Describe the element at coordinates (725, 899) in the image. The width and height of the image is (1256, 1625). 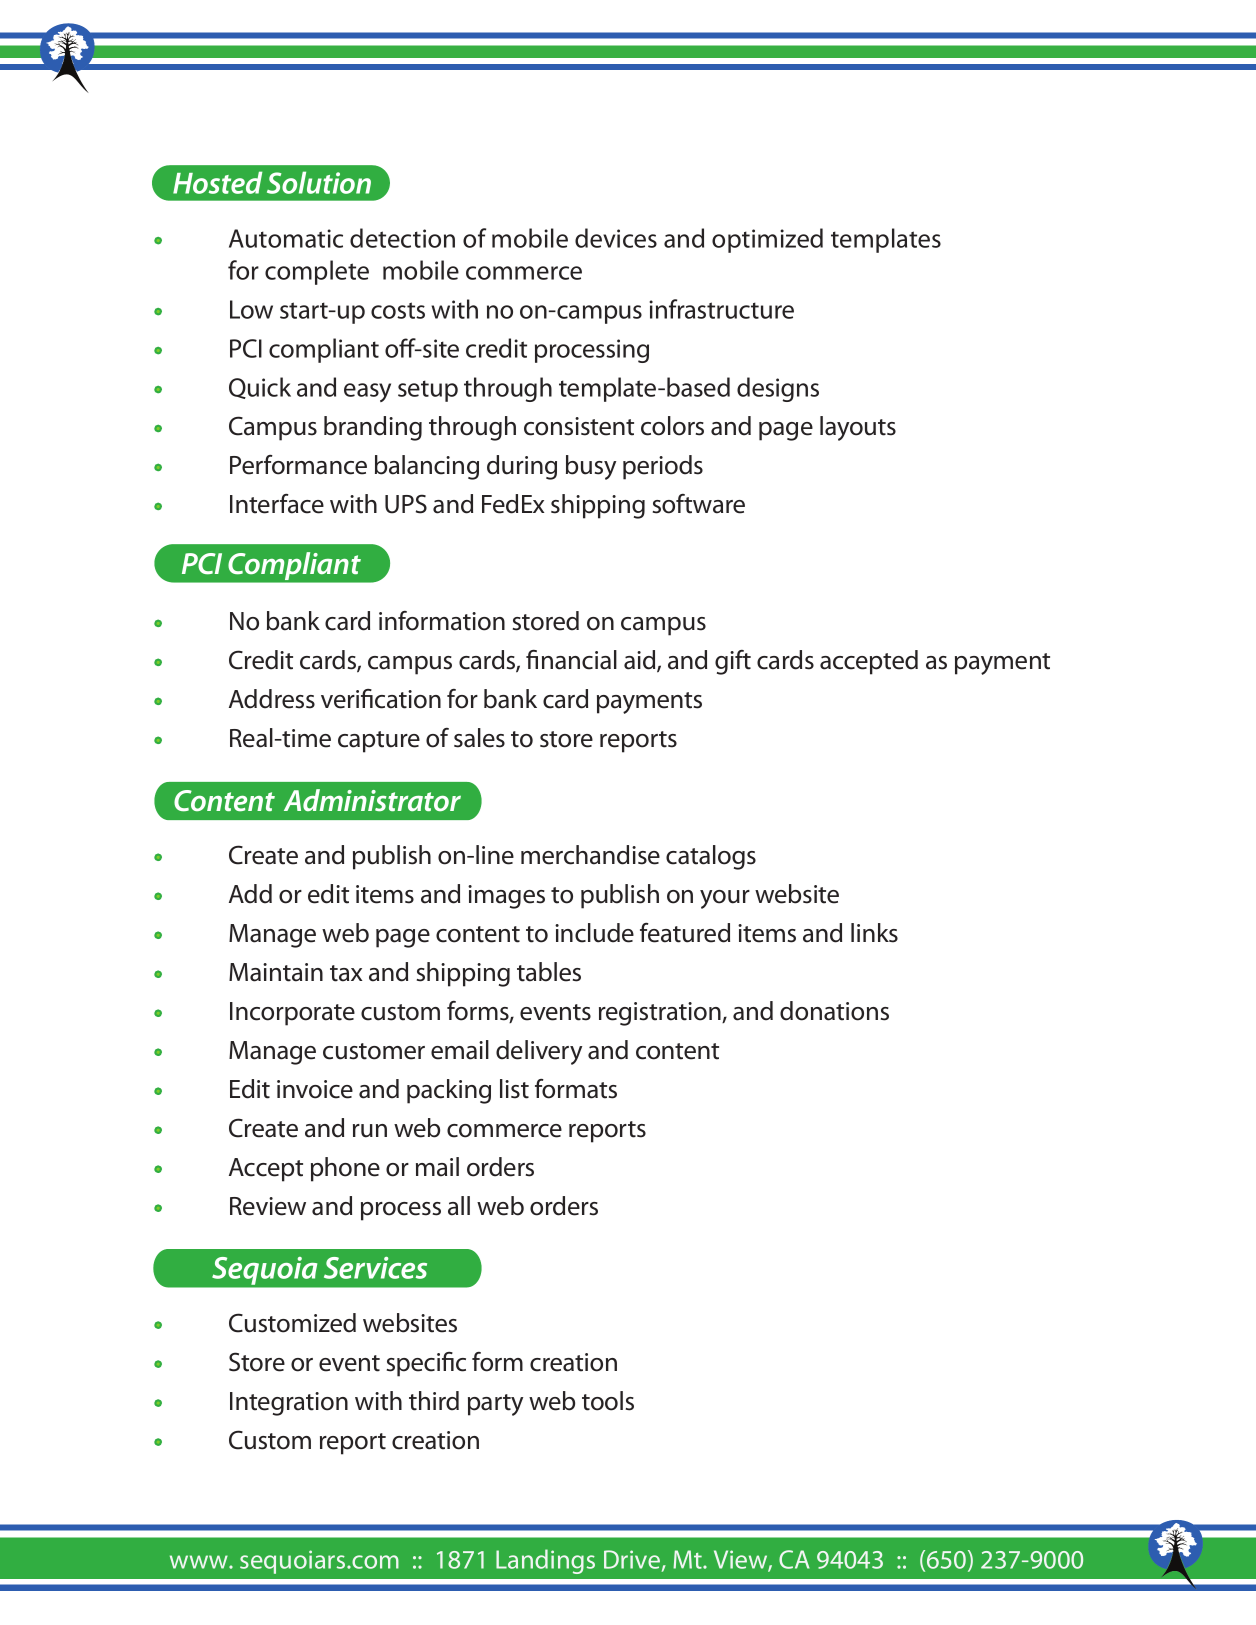
I see `your` at that location.
